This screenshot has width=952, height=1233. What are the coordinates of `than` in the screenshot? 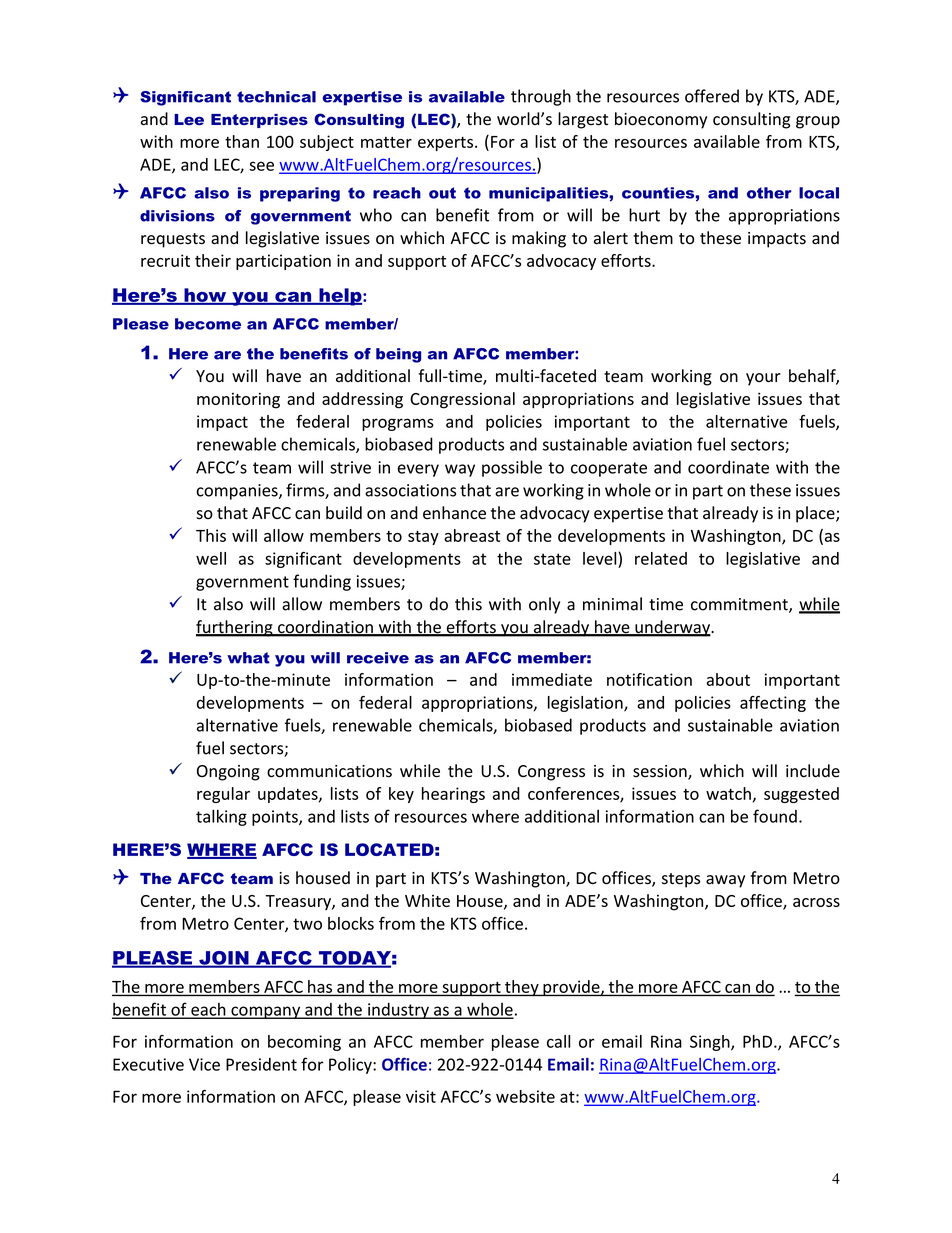 It's located at (242, 141).
